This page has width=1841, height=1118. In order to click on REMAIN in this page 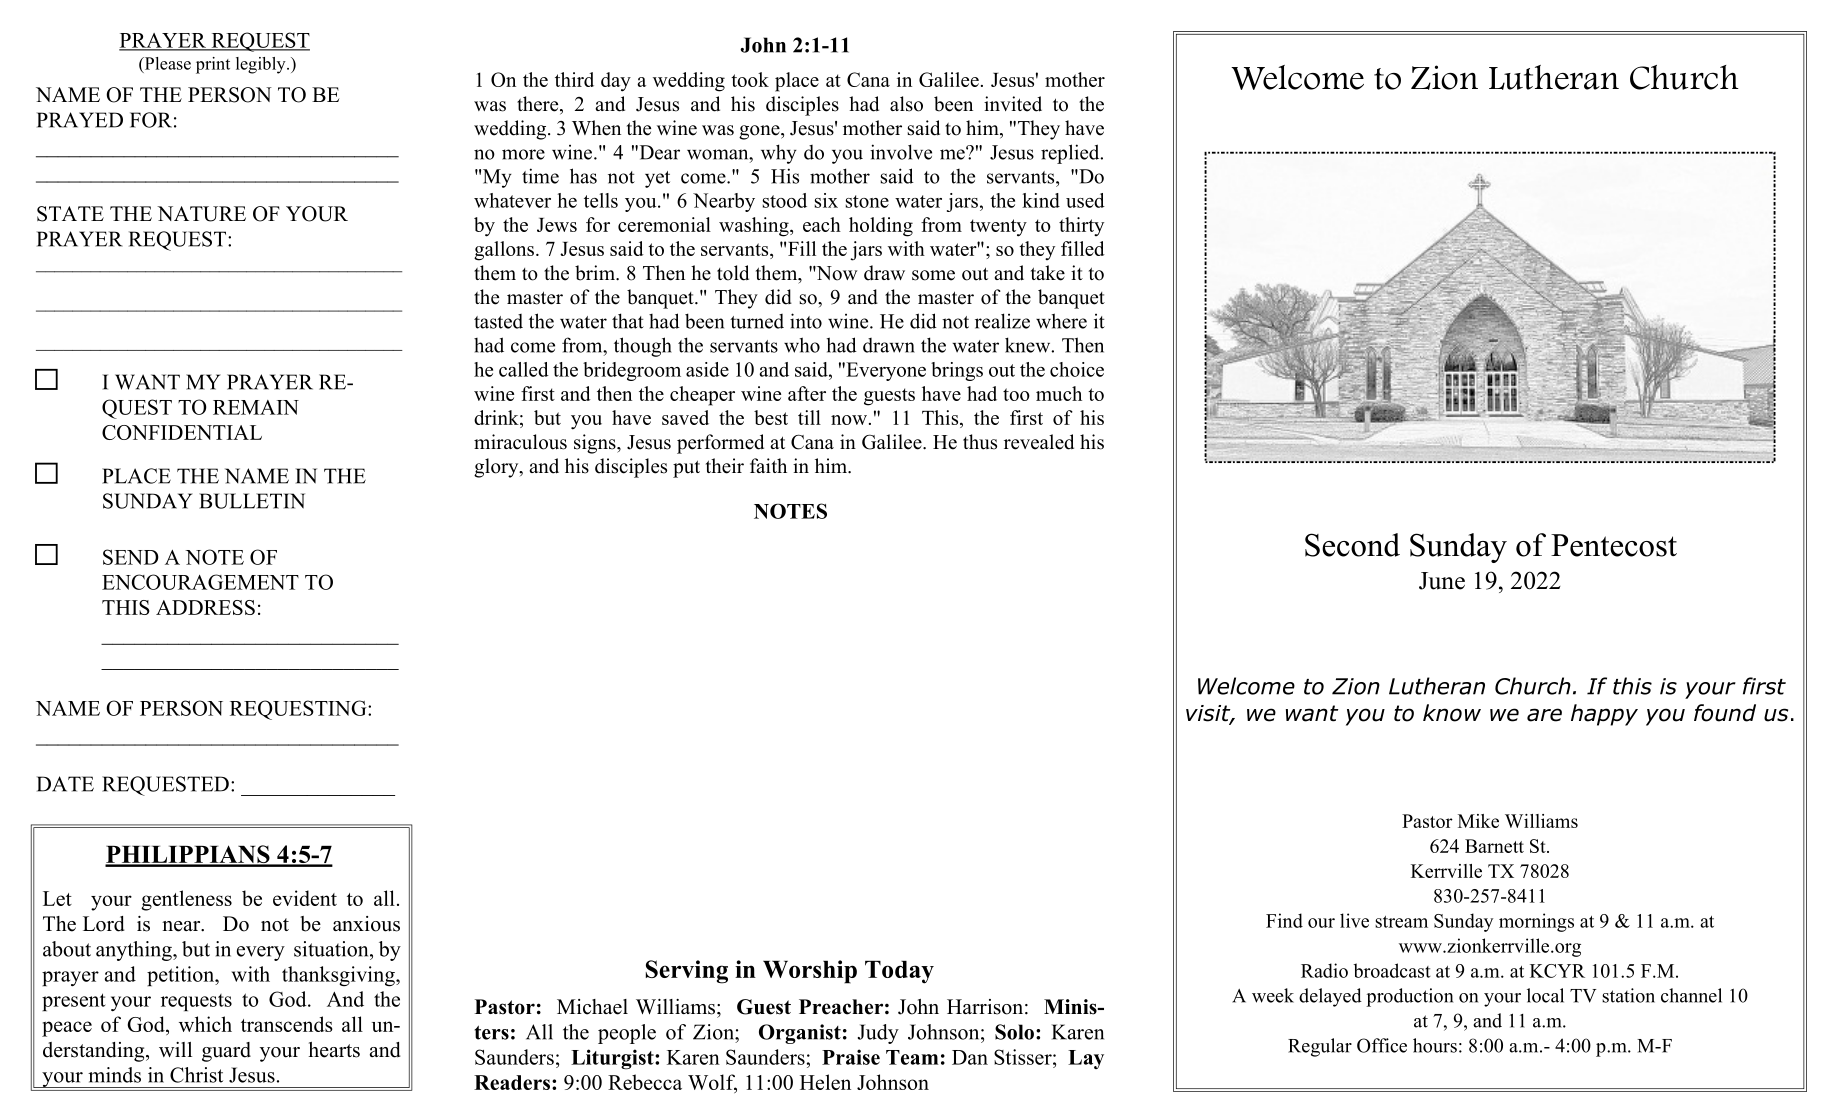, I will do `click(256, 407)`.
